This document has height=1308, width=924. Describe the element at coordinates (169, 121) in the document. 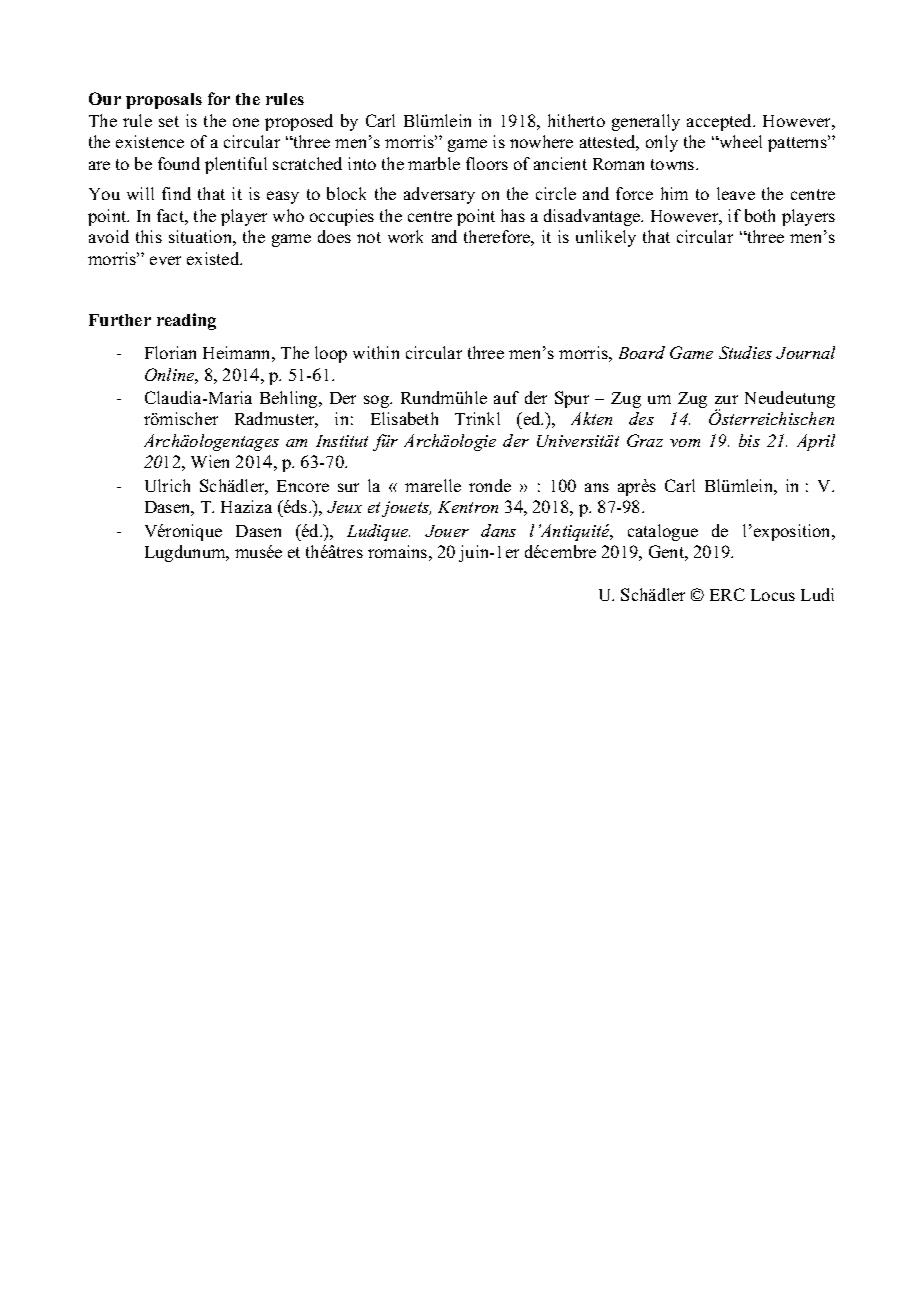

I see `set` at that location.
